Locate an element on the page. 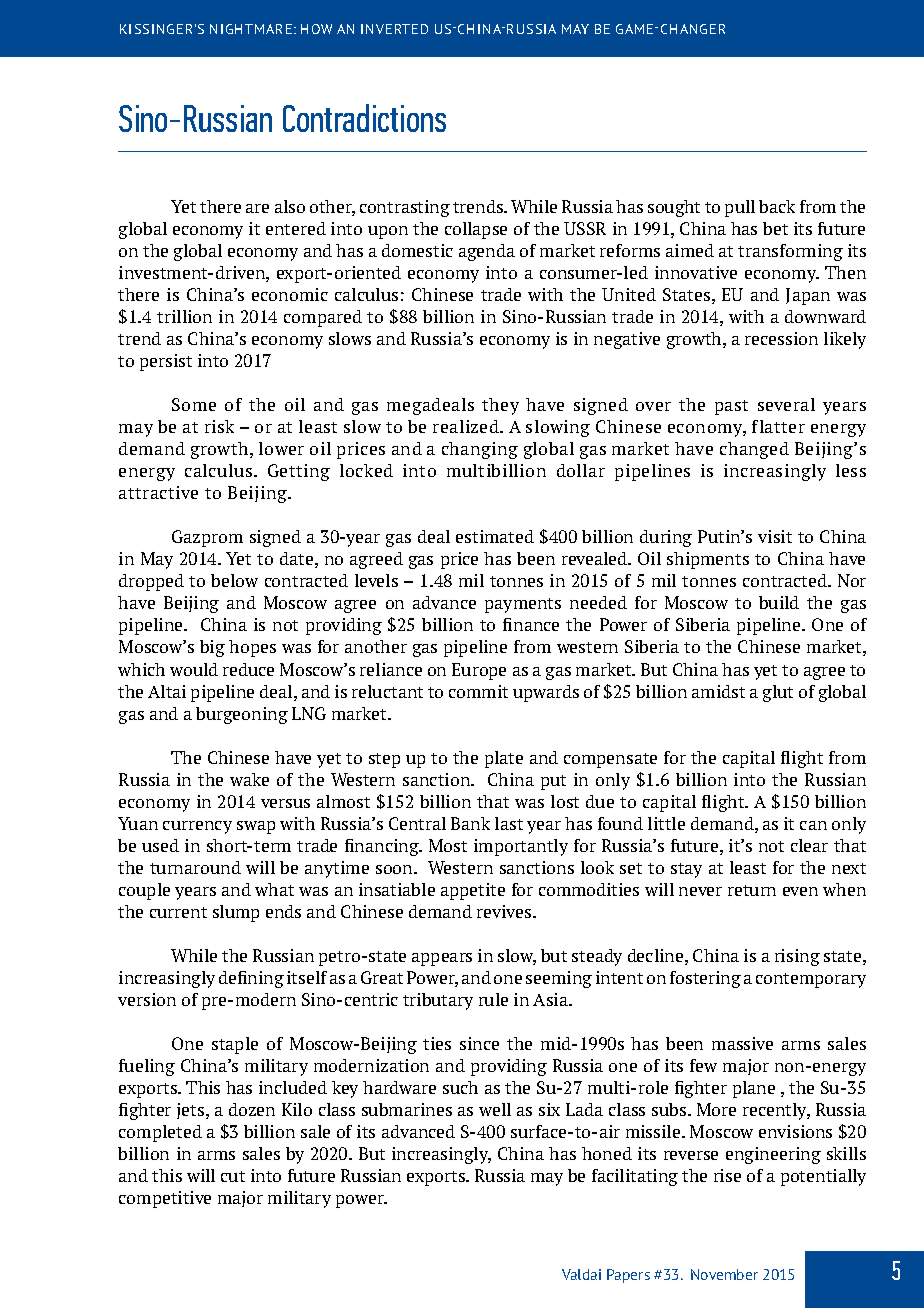 Image resolution: width=924 pixels, height=1308 pixels. Europe is located at coordinates (479, 671).
